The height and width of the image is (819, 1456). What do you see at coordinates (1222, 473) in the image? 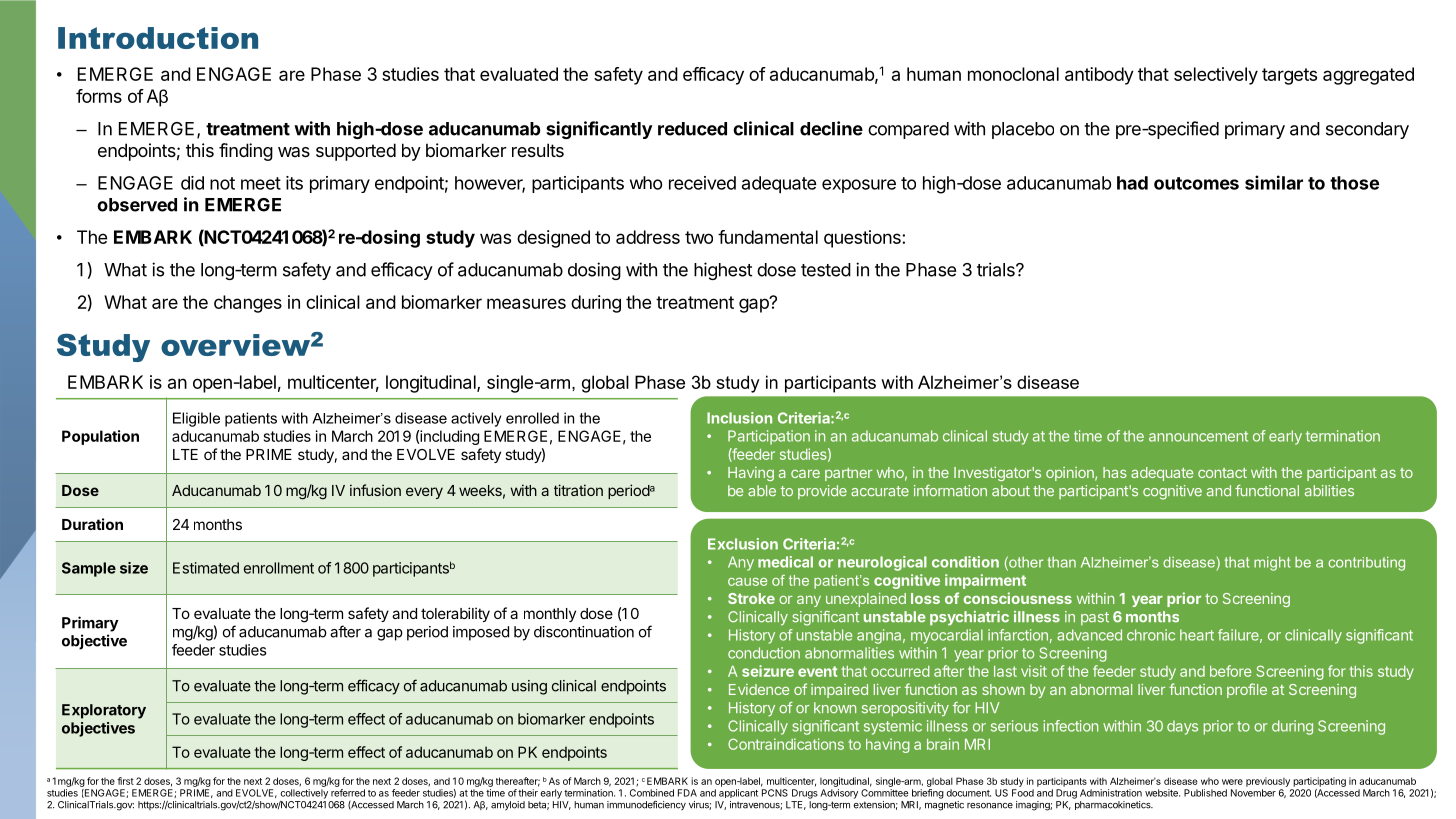
I see `contact` at bounding box center [1222, 473].
